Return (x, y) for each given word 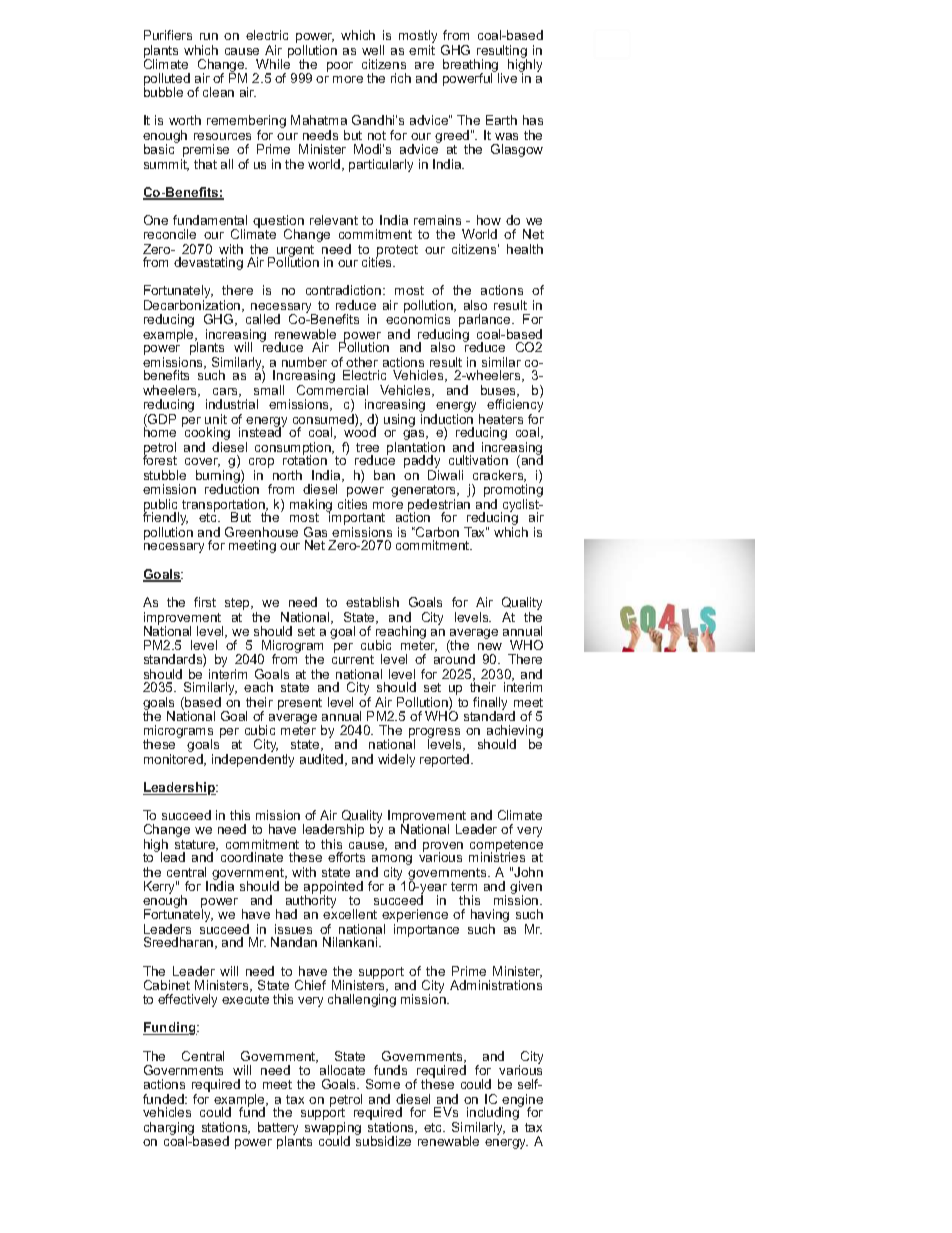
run (209, 36)
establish (372, 602)
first (205, 602)
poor (340, 67)
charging (169, 1130)
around (454, 658)
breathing (471, 67)
